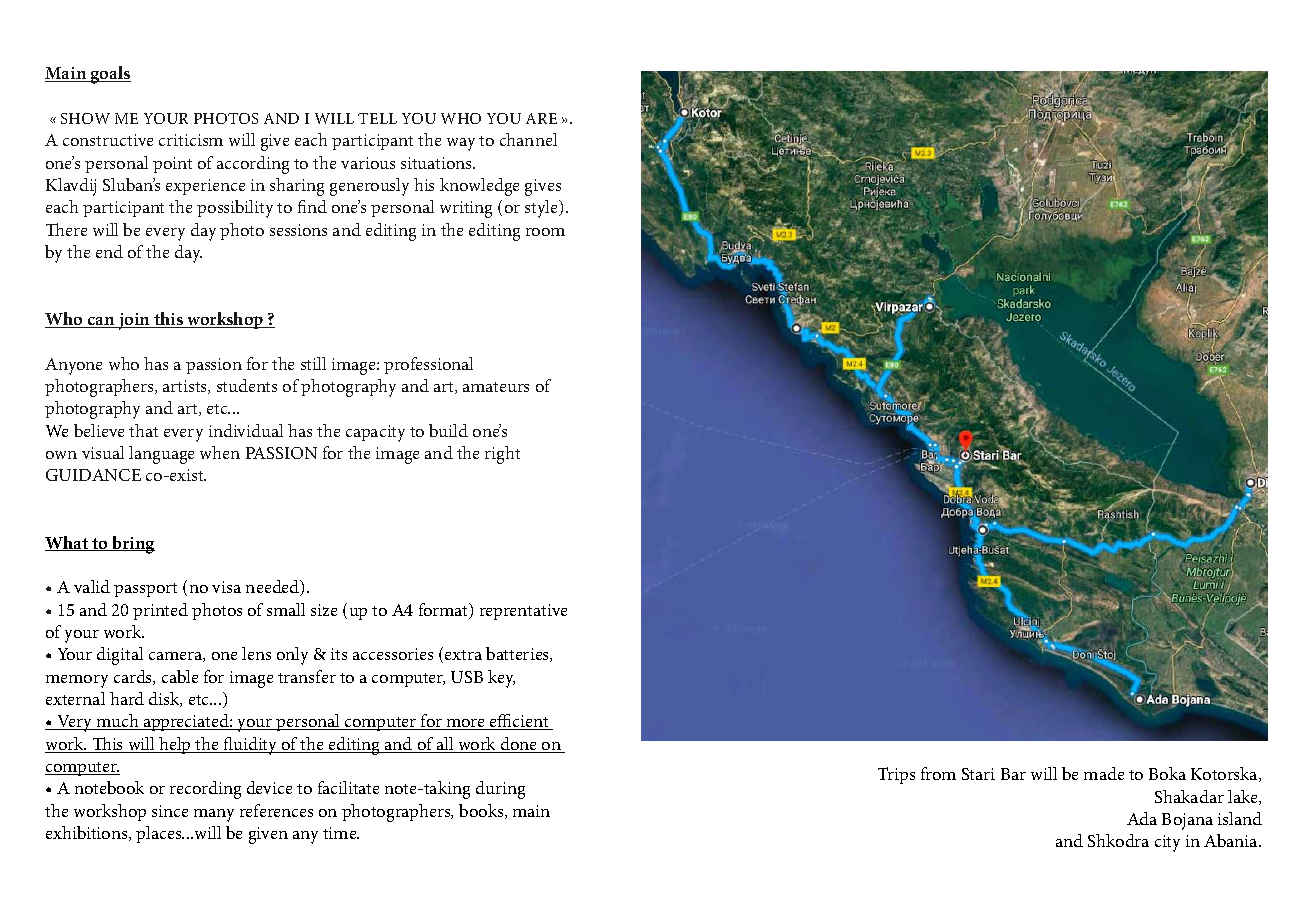 The width and height of the screenshot is (1308, 924). I want to click on room, so click(545, 232).
